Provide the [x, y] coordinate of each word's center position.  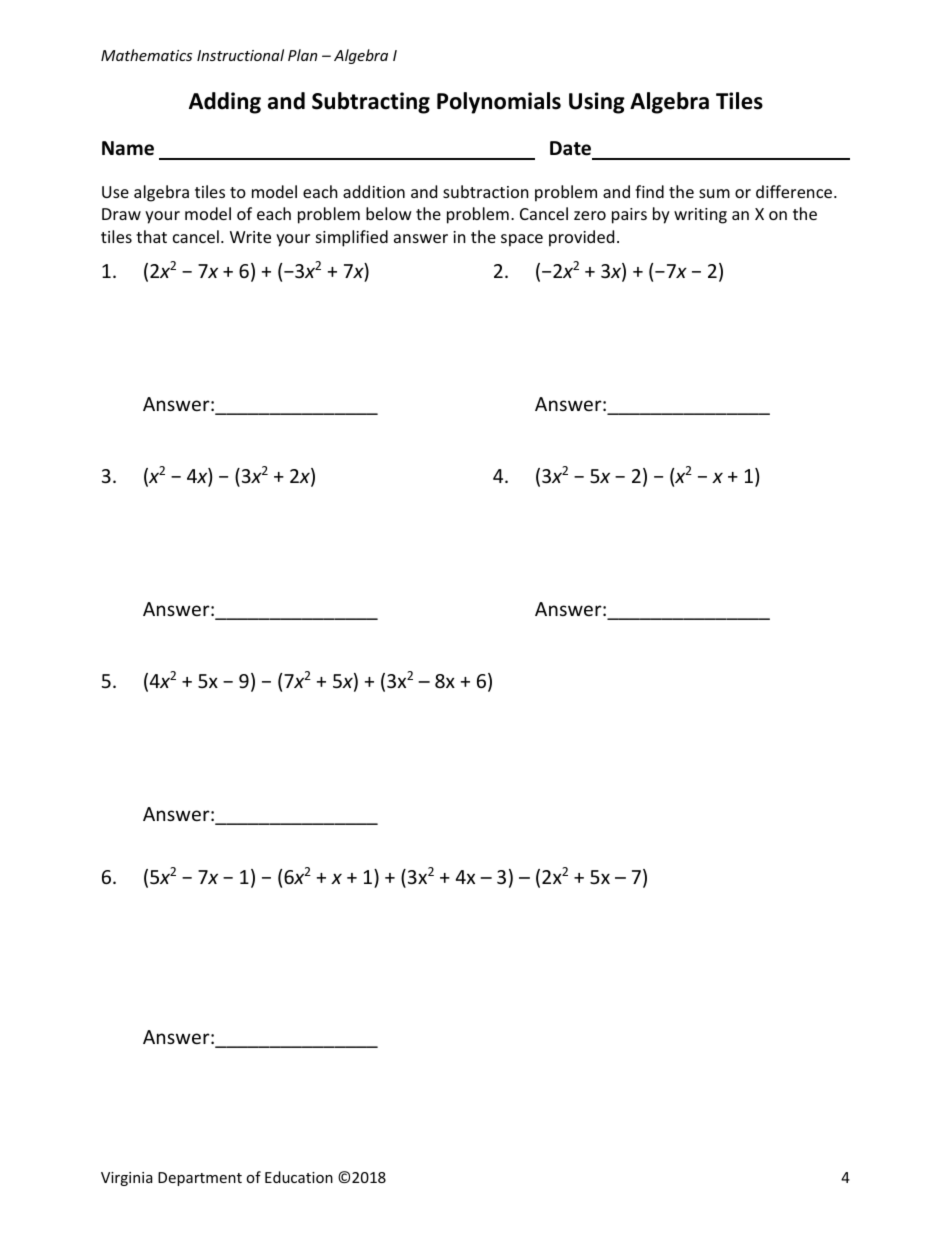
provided [581, 238]
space [522, 240]
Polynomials [499, 103]
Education [299, 1177]
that [151, 236]
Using [597, 103]
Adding [225, 103]
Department [200, 1179]
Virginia [127, 1179]
